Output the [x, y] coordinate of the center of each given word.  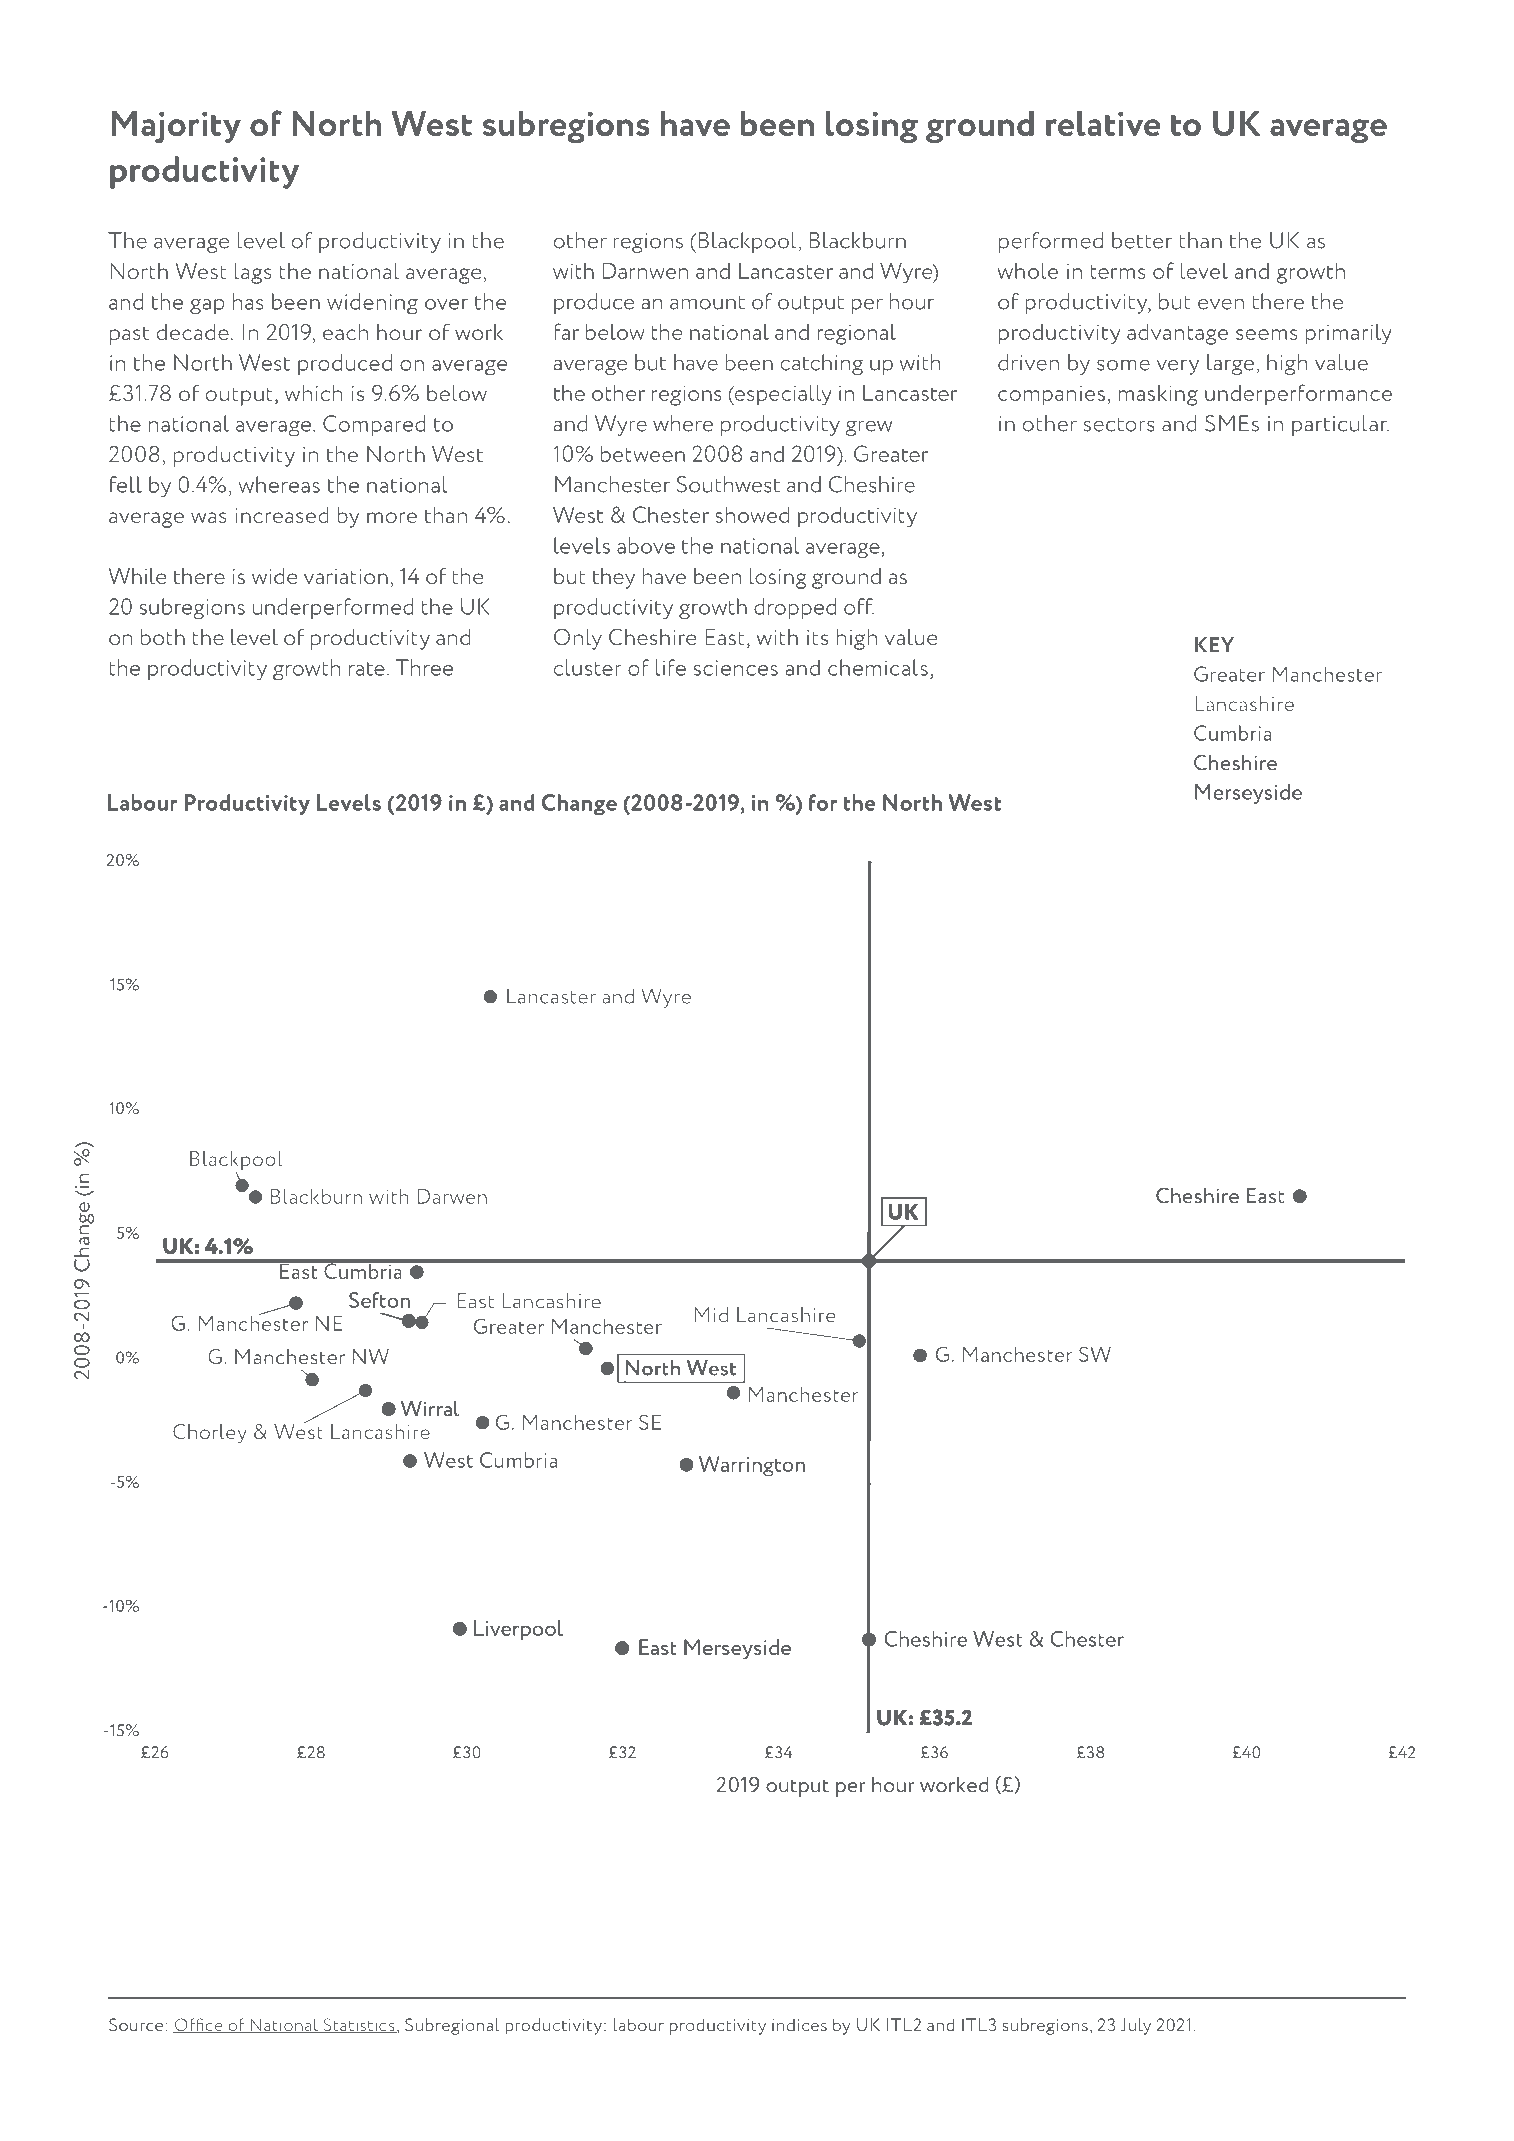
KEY [1214, 645]
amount [707, 303]
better [1142, 240]
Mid [711, 1315]
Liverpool [518, 1630]
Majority [176, 127]
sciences [736, 668]
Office [199, 2025]
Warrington [752, 1466]
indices [799, 2024]
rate [367, 669]
